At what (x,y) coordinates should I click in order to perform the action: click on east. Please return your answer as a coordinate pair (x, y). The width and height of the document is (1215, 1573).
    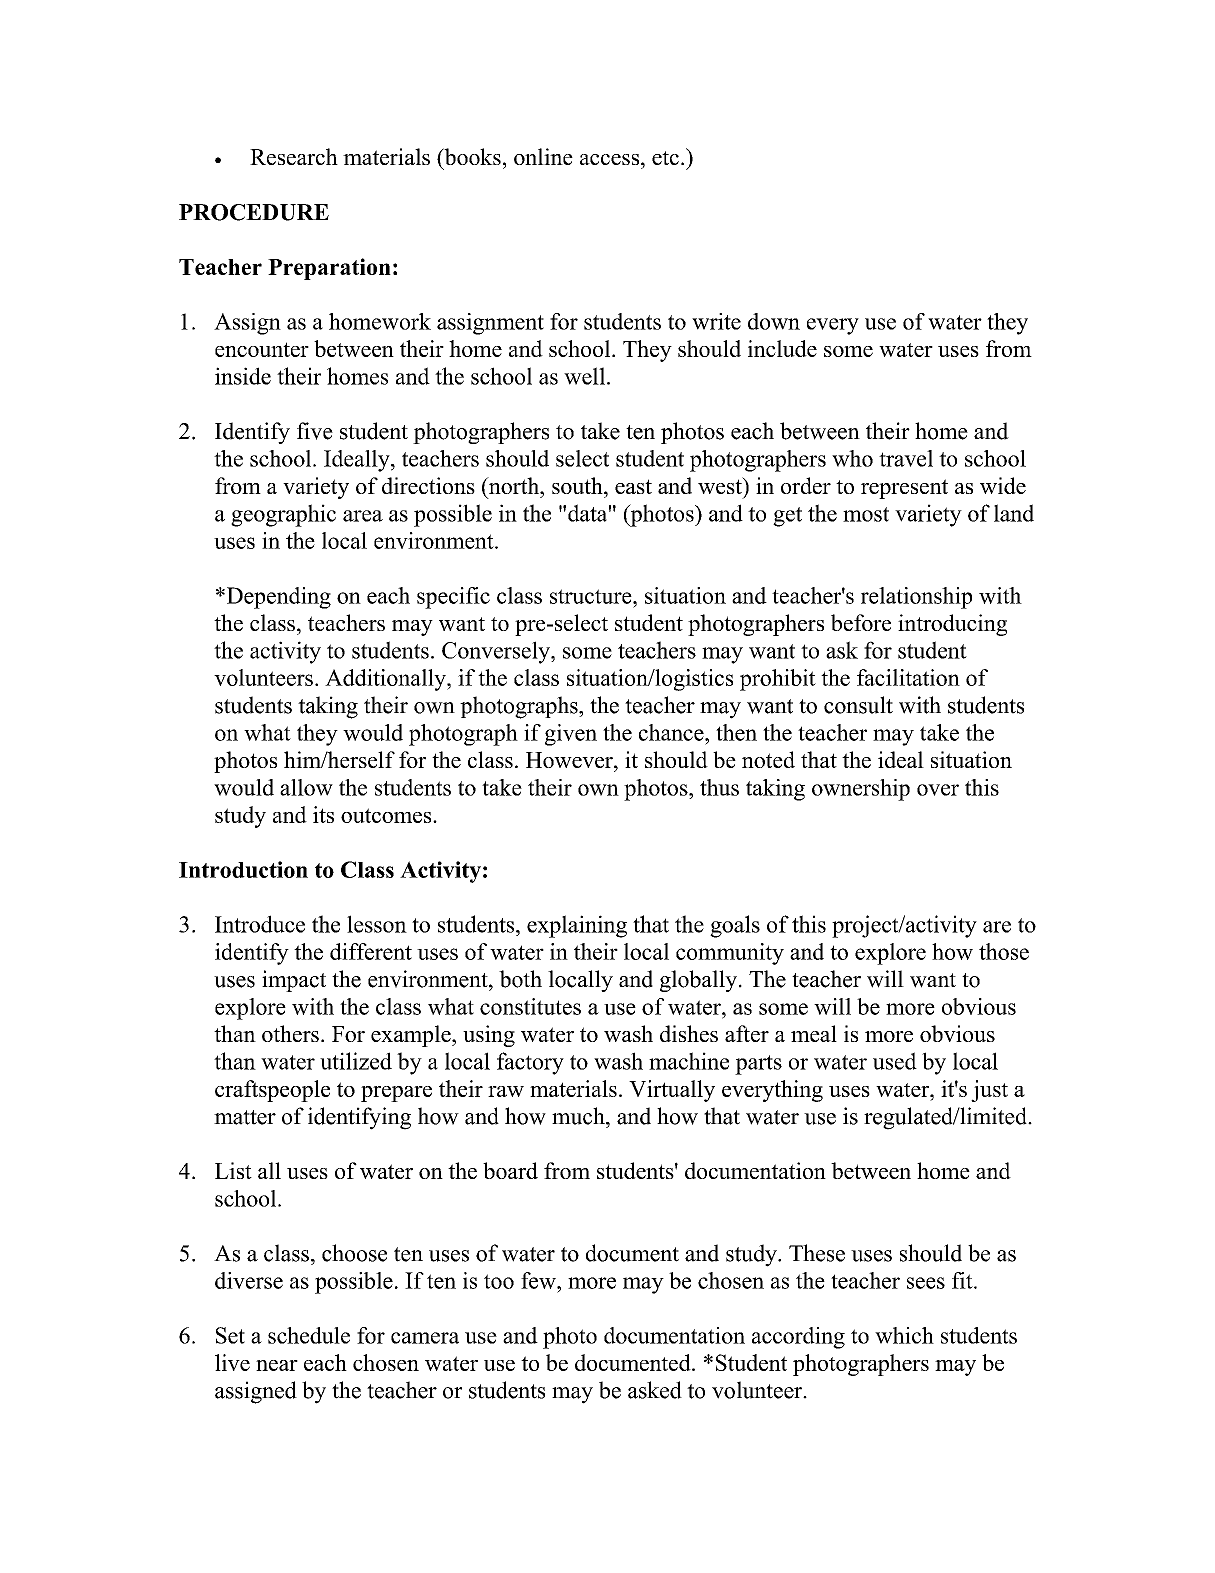
    Looking at the image, I should click on (633, 486).
